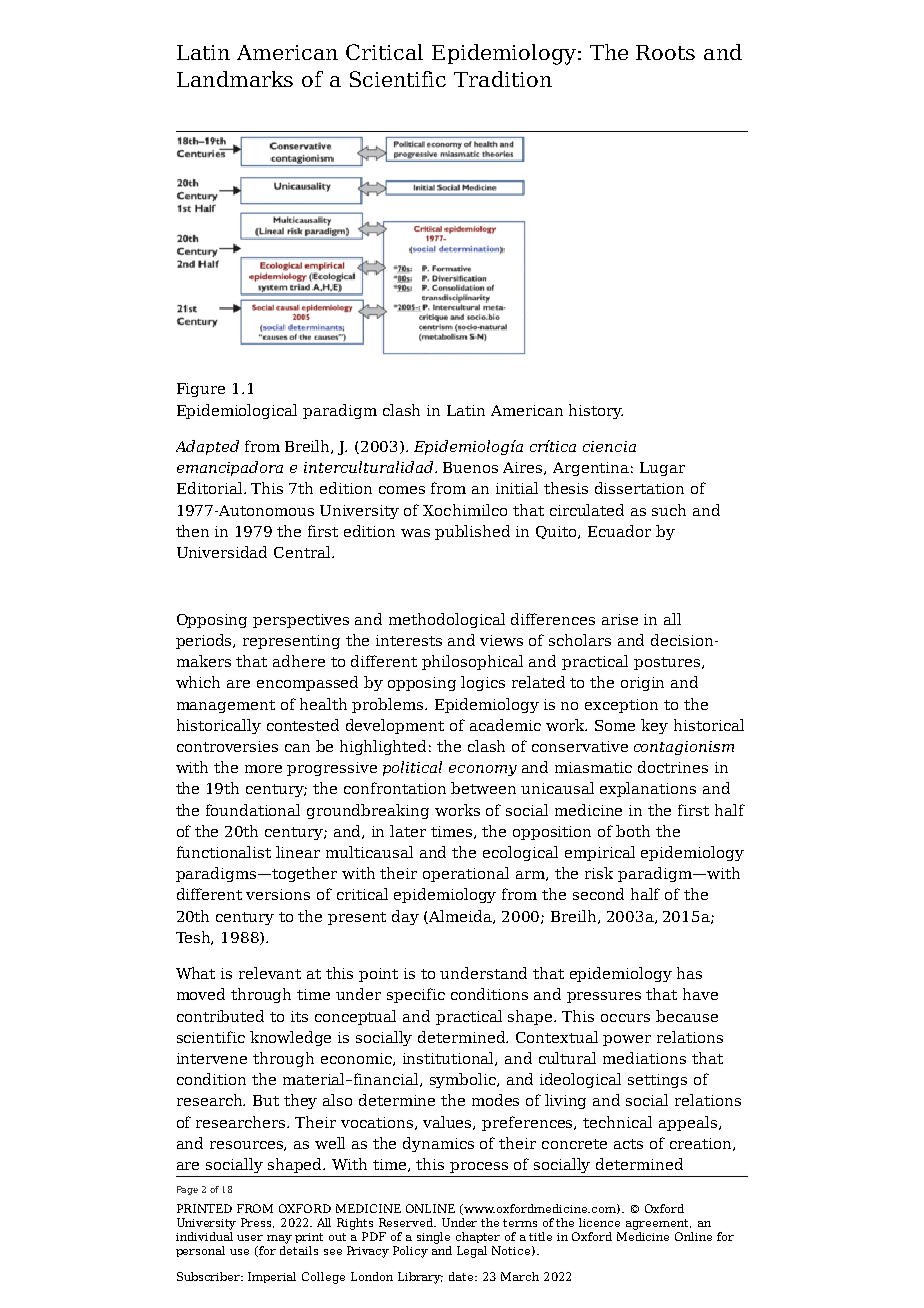  What do you see at coordinates (201, 390) in the page?
I see `Figure` at bounding box center [201, 390].
